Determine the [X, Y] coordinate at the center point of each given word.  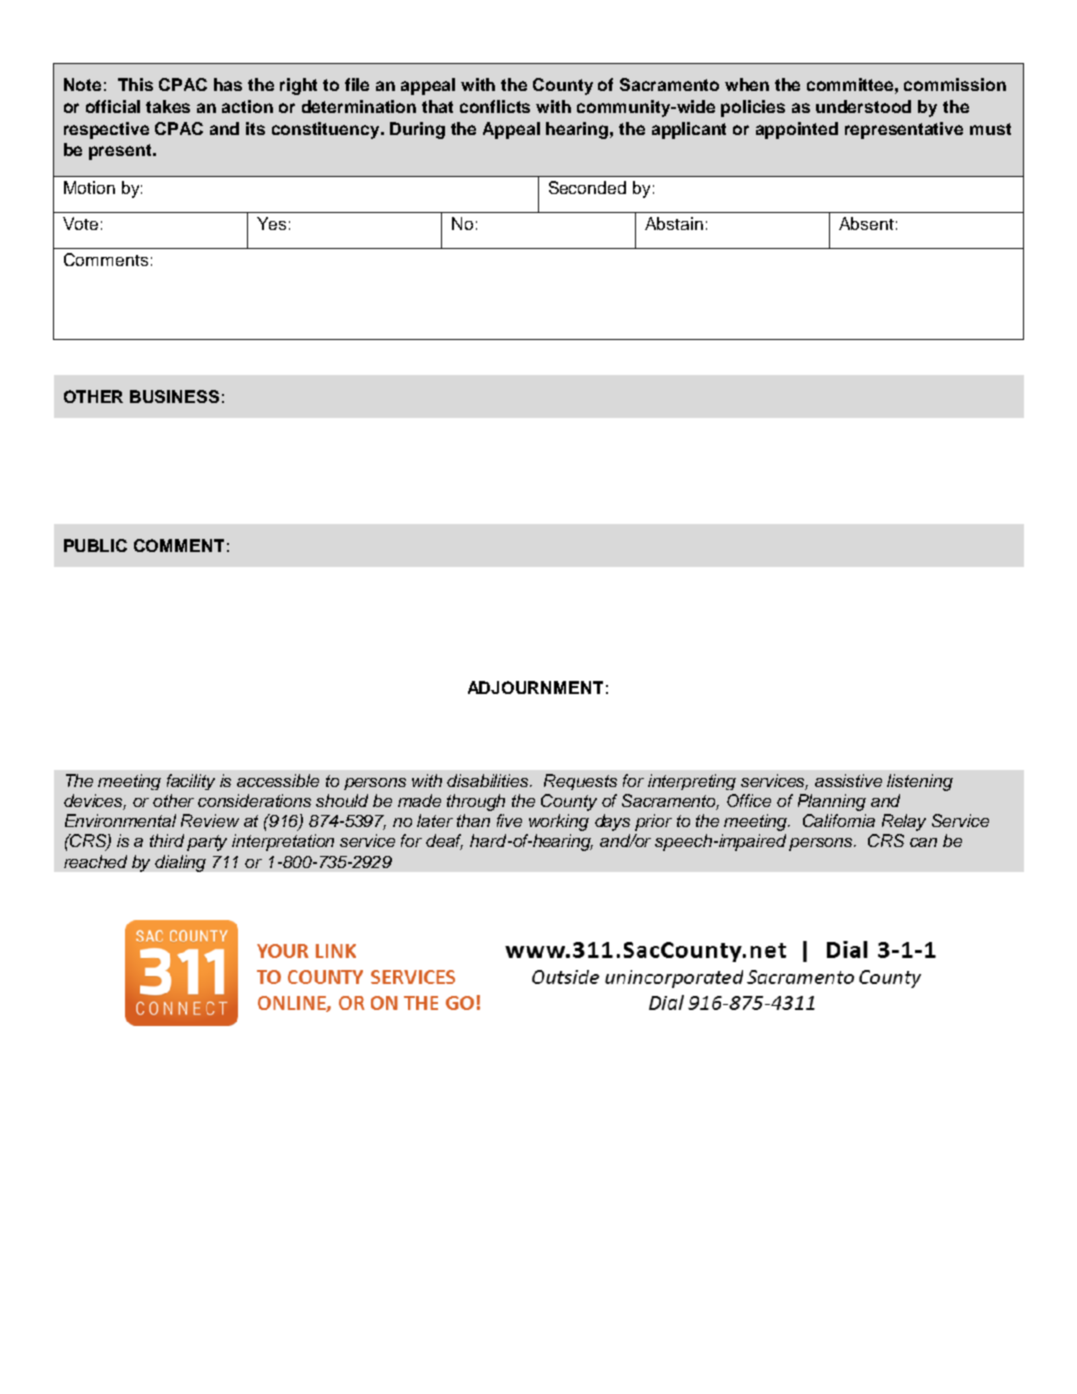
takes [168, 106]
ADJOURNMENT [535, 687]
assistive [848, 780]
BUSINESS [174, 396]
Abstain [674, 223]
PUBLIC [95, 545]
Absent [866, 223]
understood [863, 106]
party [207, 843]
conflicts [495, 106]
